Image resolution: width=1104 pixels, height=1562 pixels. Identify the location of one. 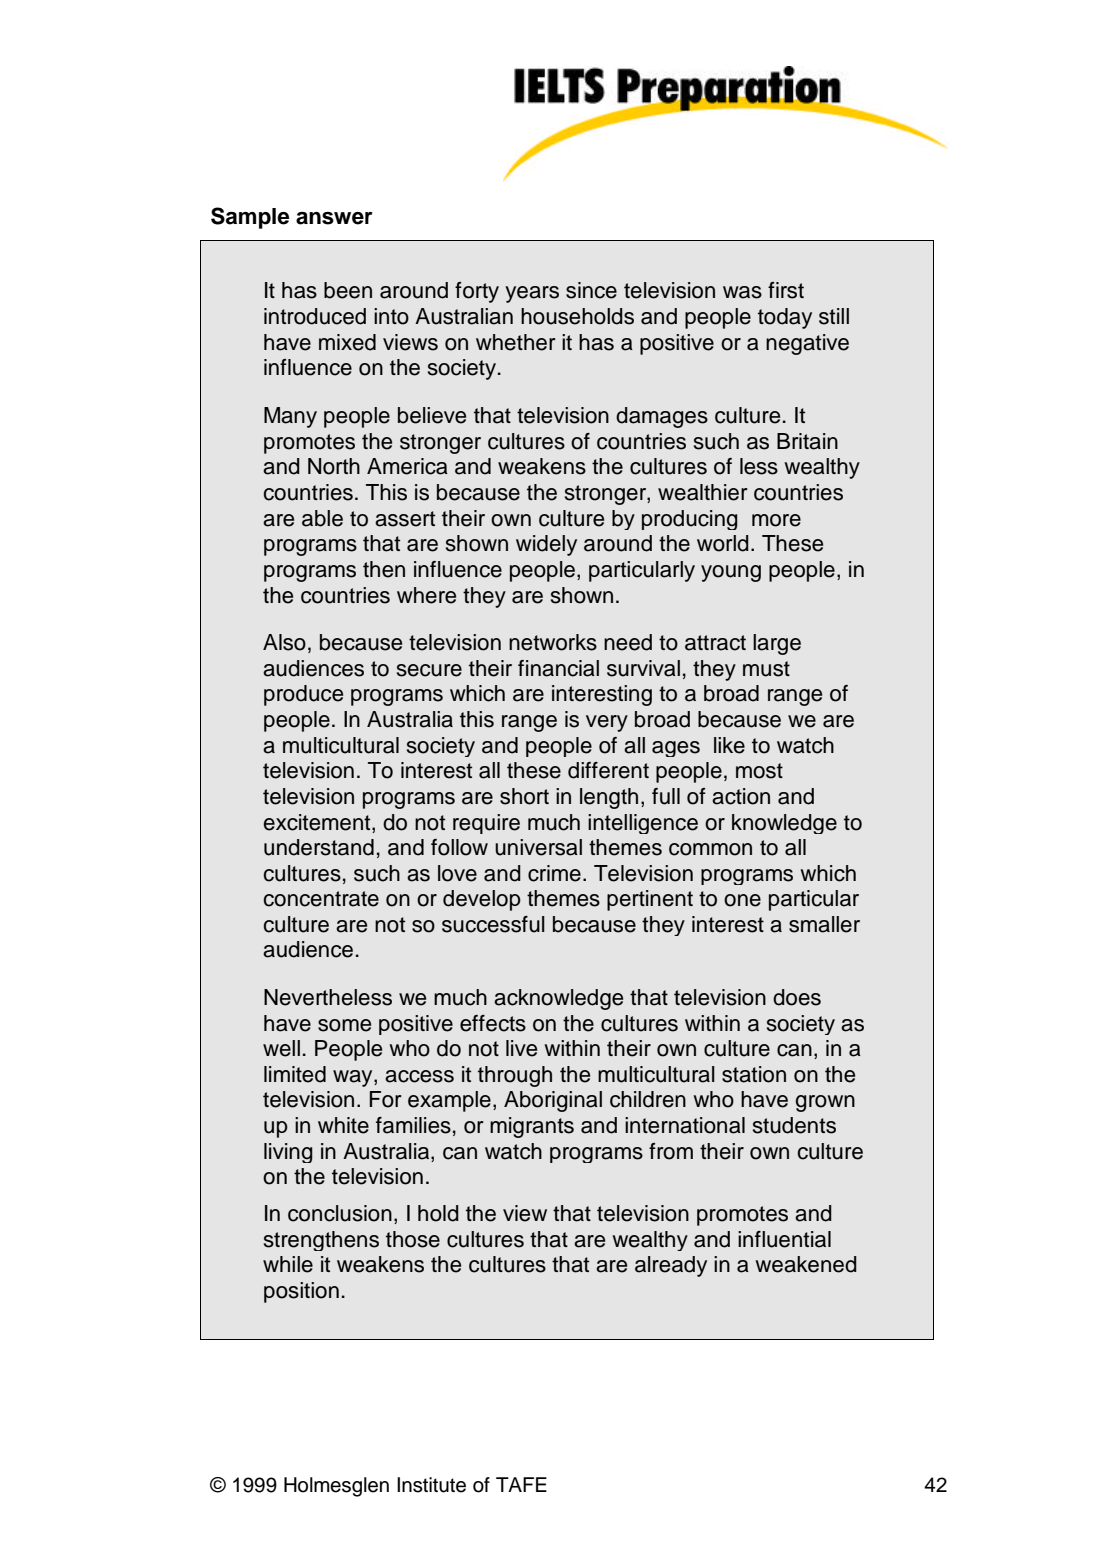
(742, 900).
